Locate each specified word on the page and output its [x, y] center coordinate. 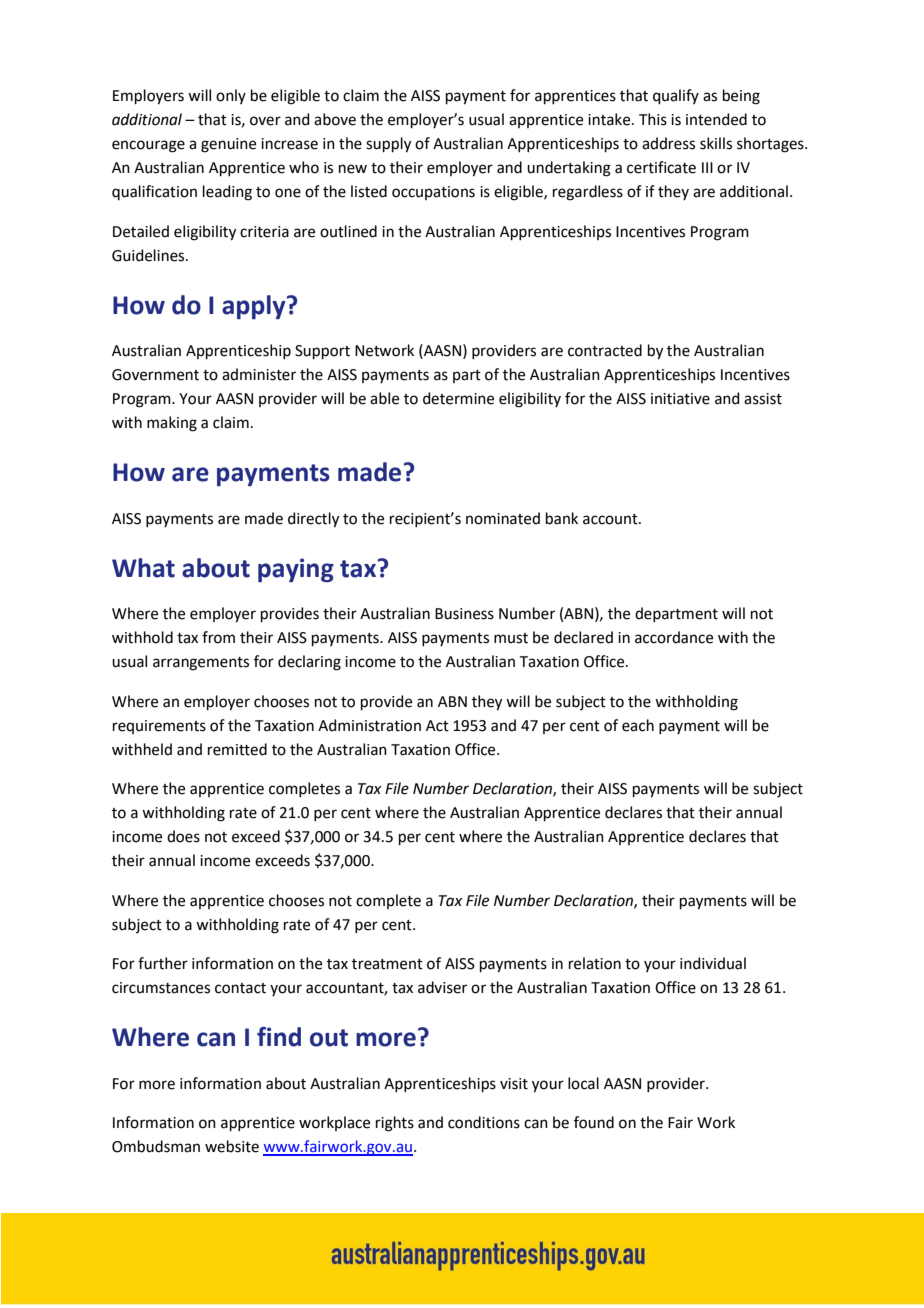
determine [458, 398]
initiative [680, 399]
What [143, 568]
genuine [228, 145]
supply [388, 145]
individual [713, 963]
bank [562, 518]
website [232, 1146]
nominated [503, 518]
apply [255, 307]
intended [716, 119]
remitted [237, 749]
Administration [369, 725]
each [638, 725]
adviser [442, 987]
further [163, 963]
